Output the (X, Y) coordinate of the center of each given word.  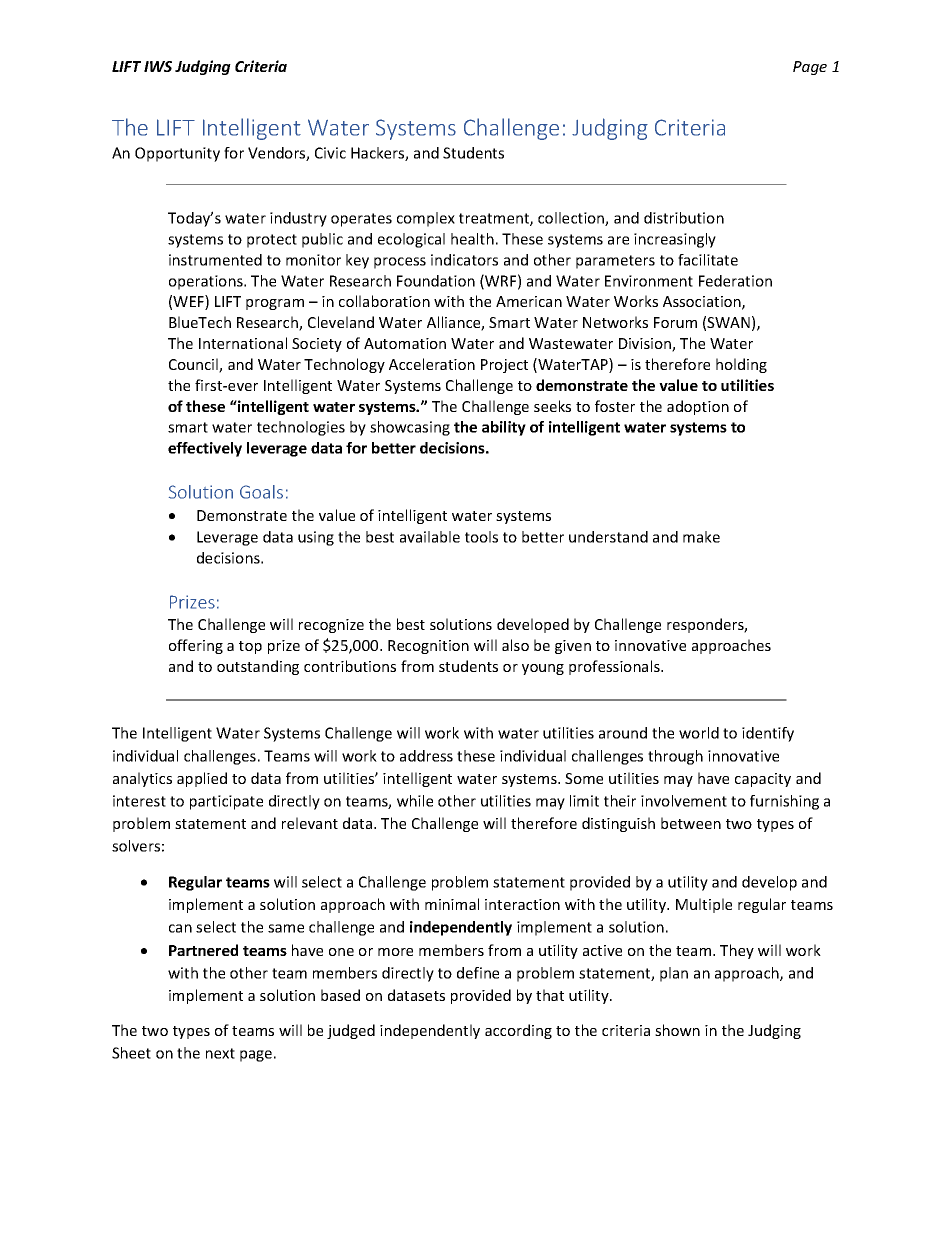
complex (426, 219)
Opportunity (177, 154)
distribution (684, 218)
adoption (698, 407)
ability (504, 428)
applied (202, 779)
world (699, 733)
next (220, 1053)
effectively (205, 449)
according (518, 1031)
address (426, 756)
